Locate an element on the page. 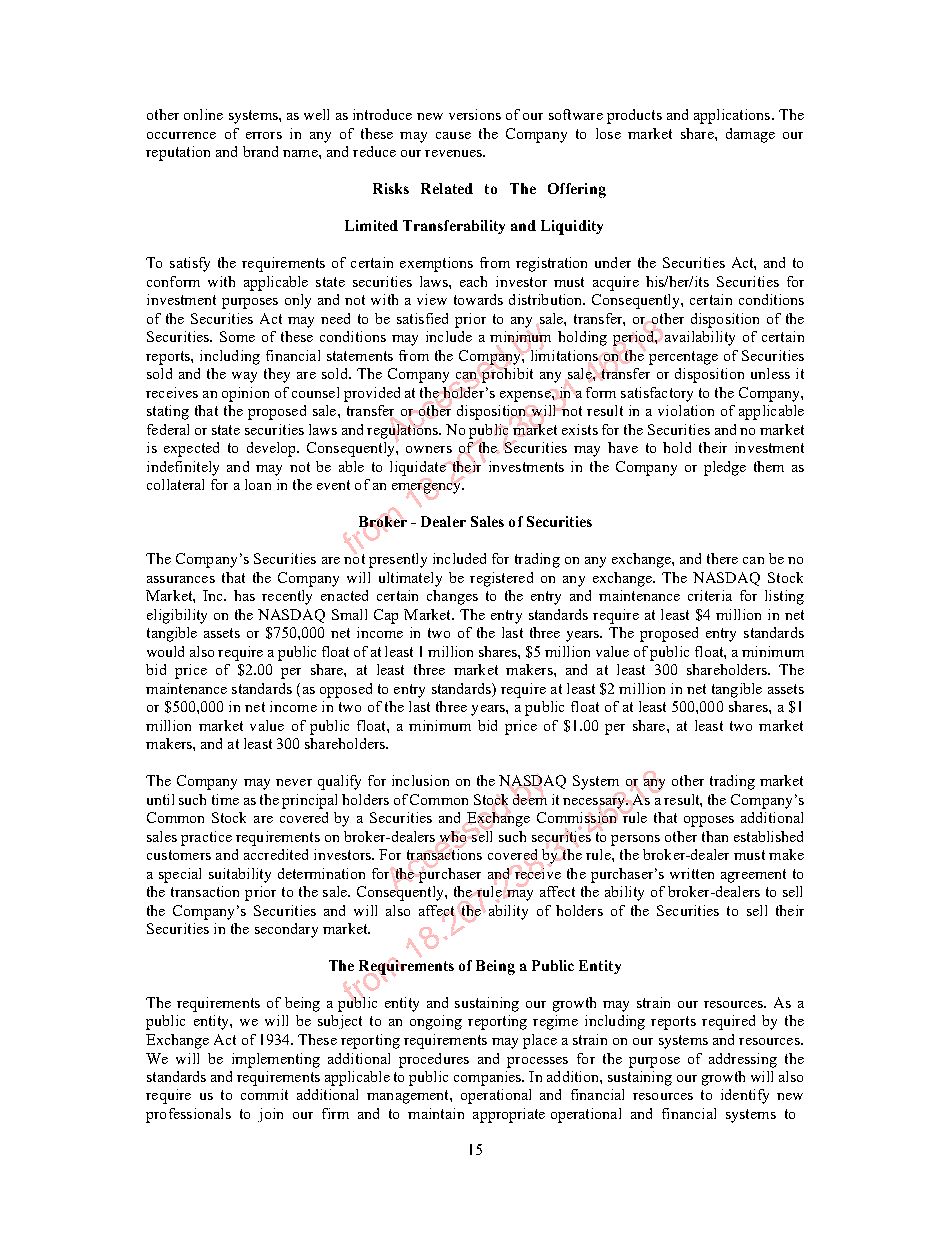 The width and height of the document is (952, 1233). inclusion is located at coordinates (420, 780).
